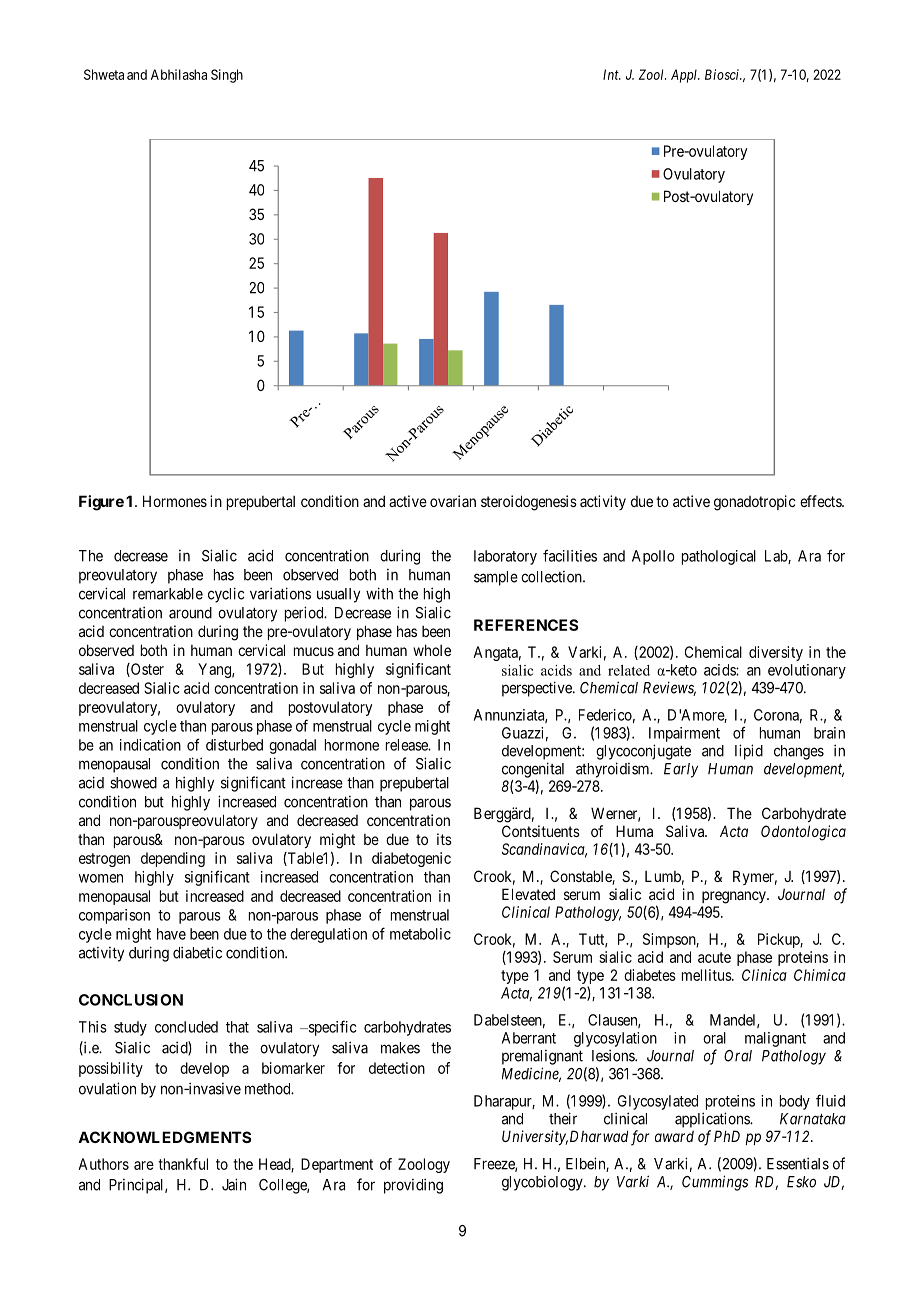 This screenshot has width=924, height=1307. Describe the element at coordinates (821, 501) in the screenshot. I see `effects` at that location.
